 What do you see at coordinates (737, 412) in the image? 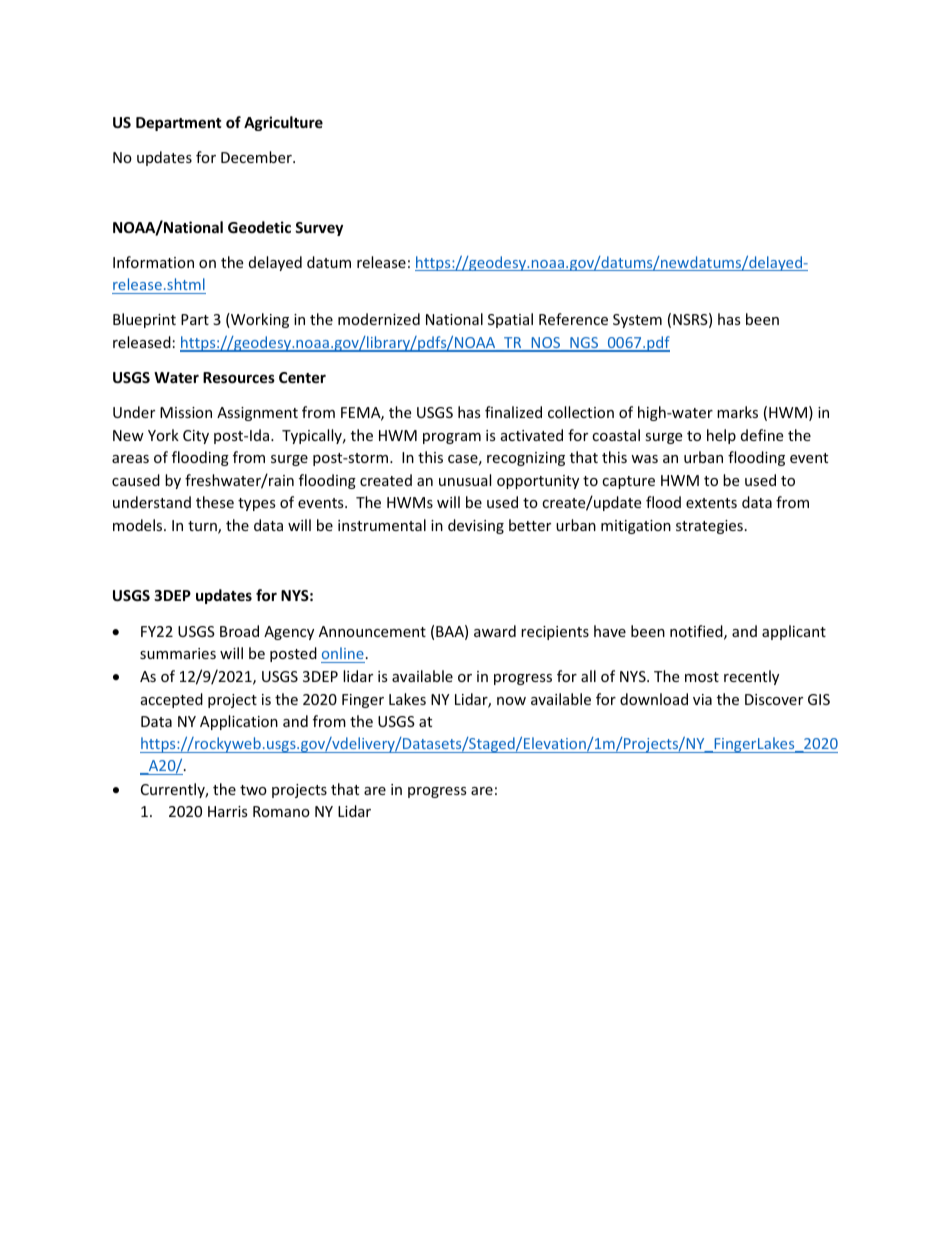
I see `marks` at bounding box center [737, 412].
